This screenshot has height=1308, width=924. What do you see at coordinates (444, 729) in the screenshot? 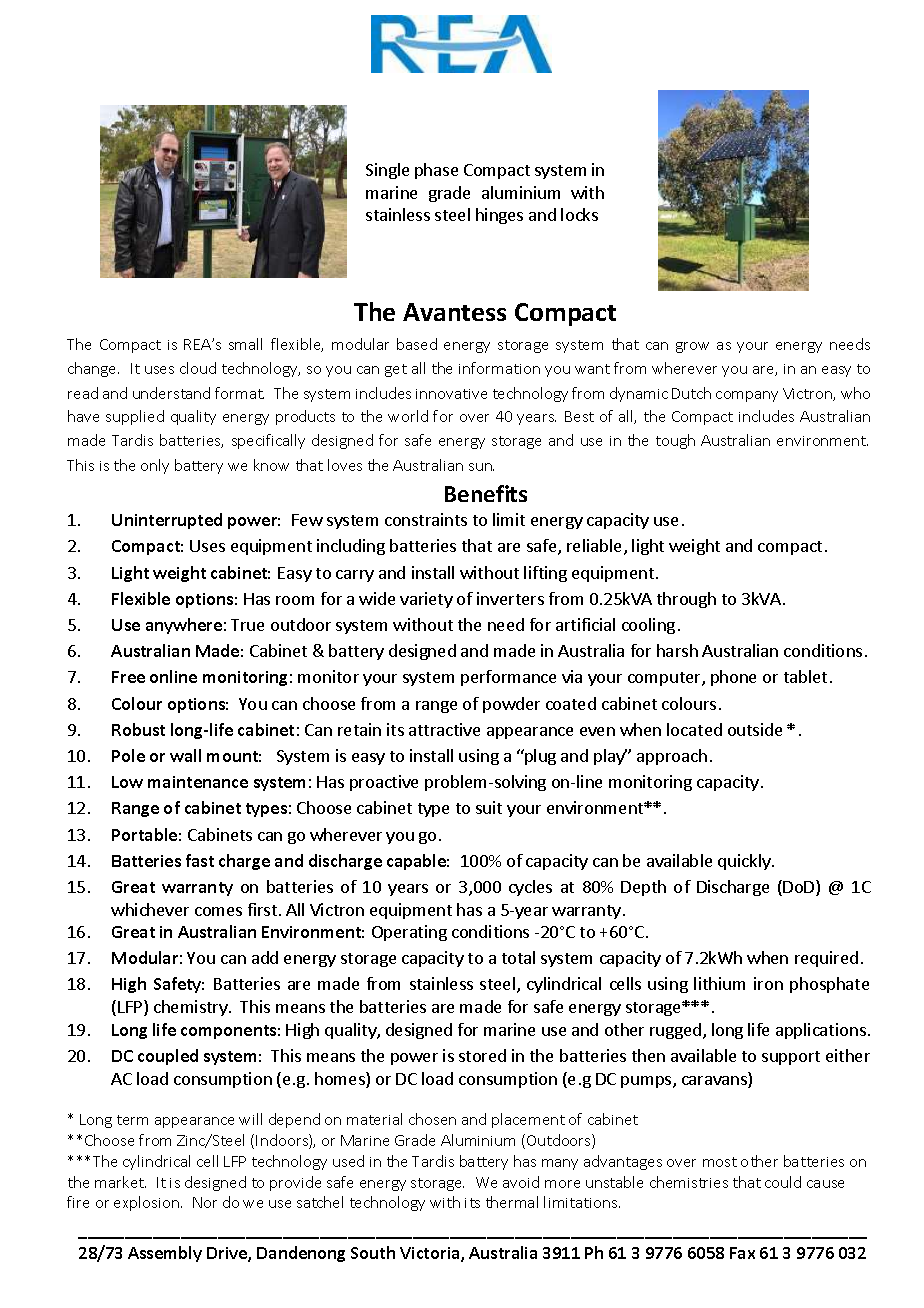
I see `attractive` at bounding box center [444, 729].
